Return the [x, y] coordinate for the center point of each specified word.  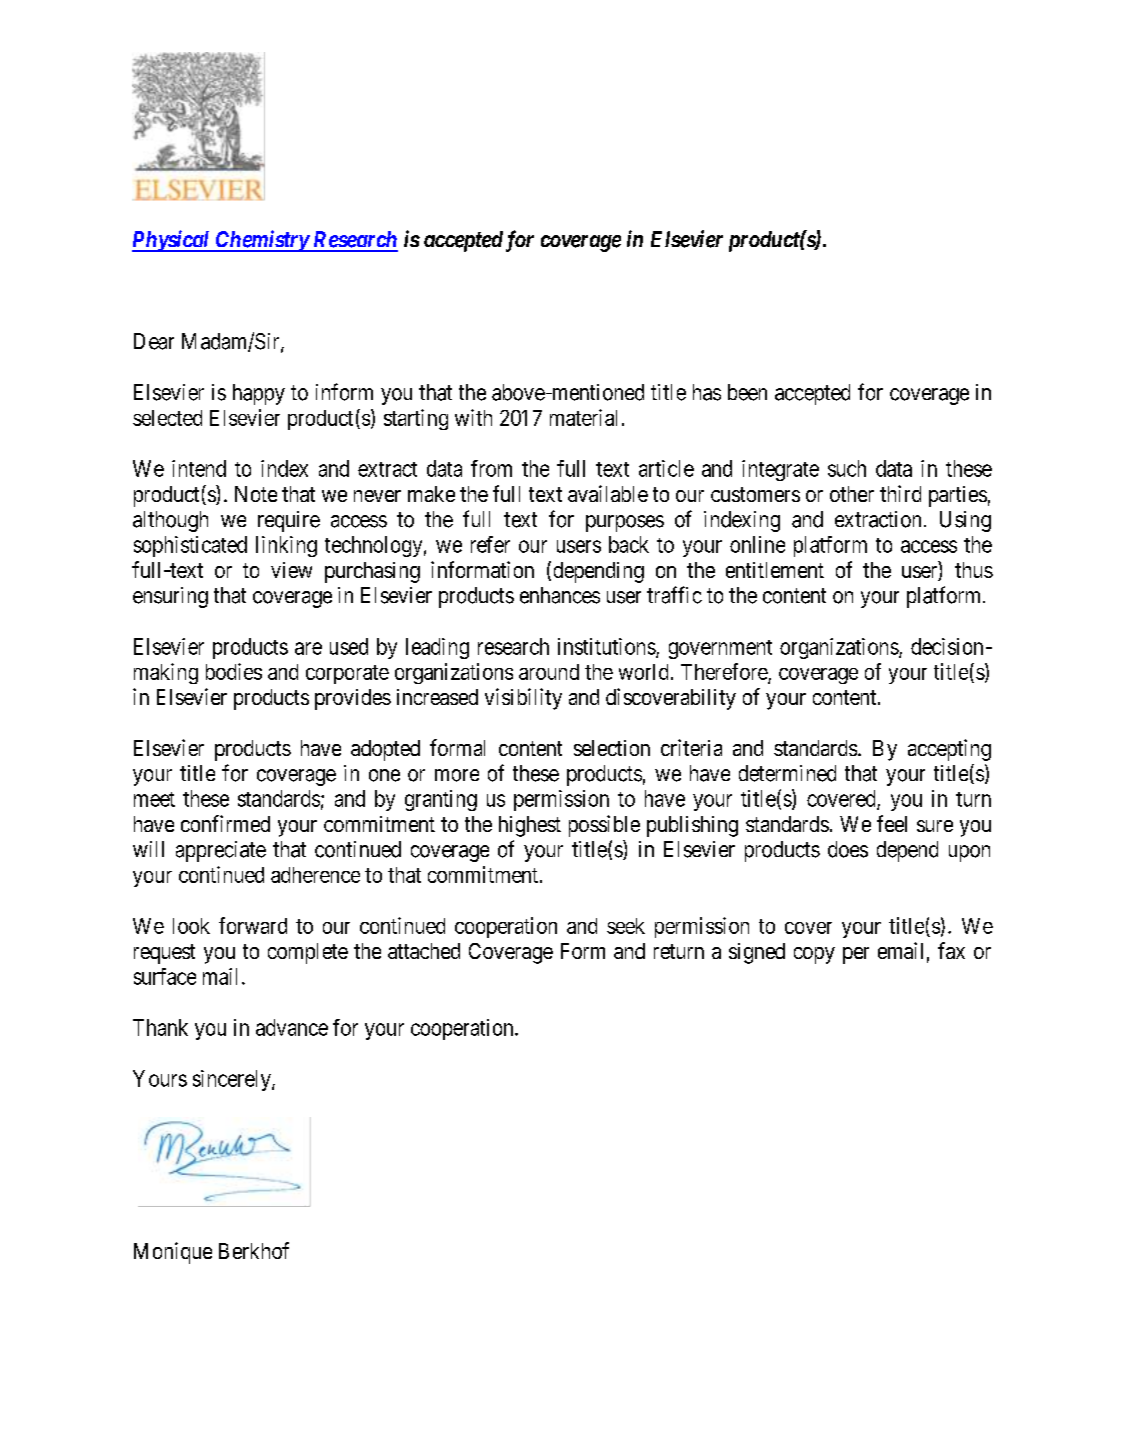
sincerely [233, 1080]
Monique [173, 1253]
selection [612, 748]
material [583, 417]
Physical [172, 241]
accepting [949, 750]
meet [154, 799]
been [747, 392]
